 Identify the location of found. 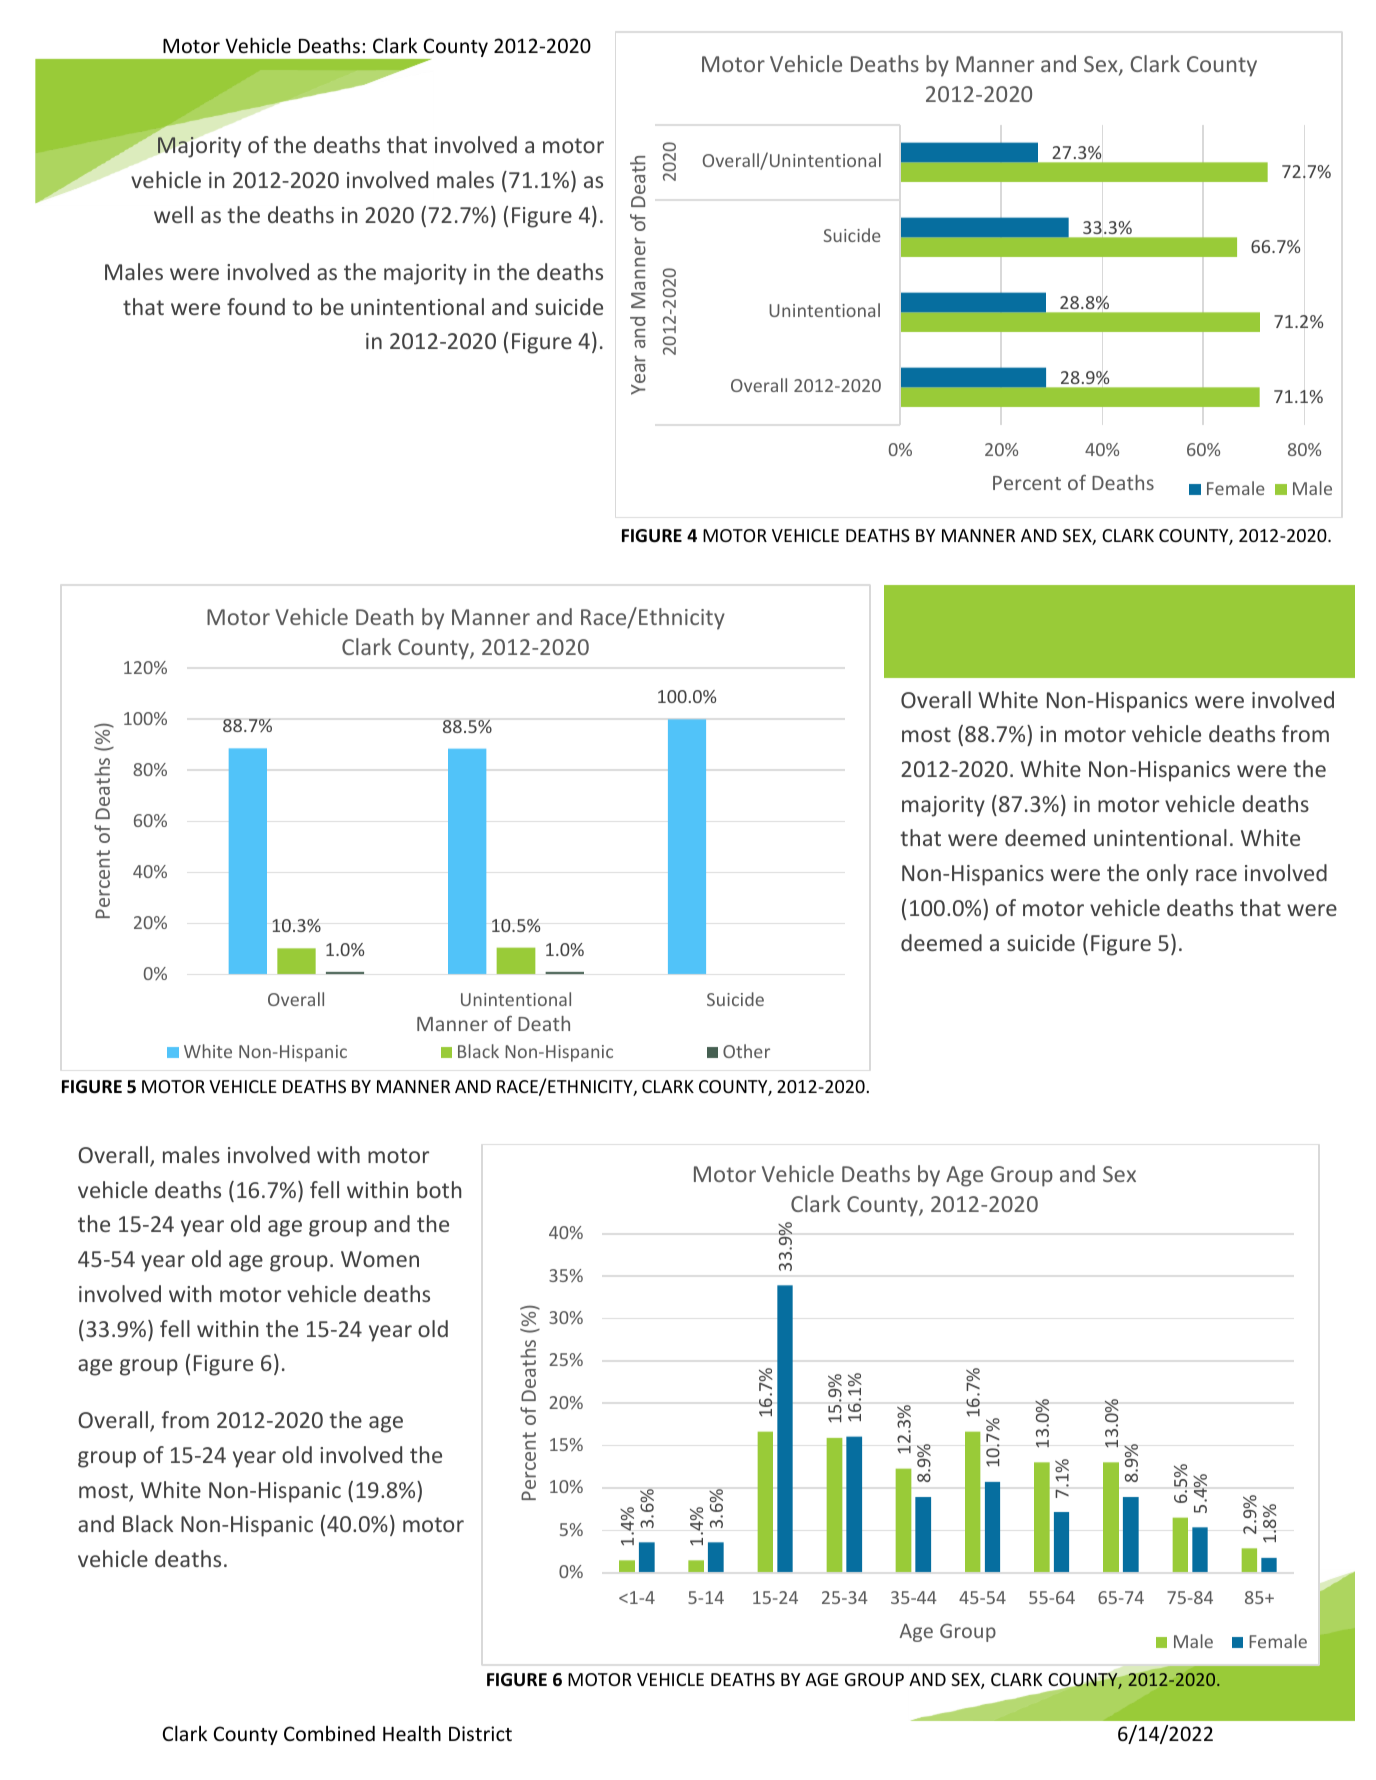
(256, 306).
